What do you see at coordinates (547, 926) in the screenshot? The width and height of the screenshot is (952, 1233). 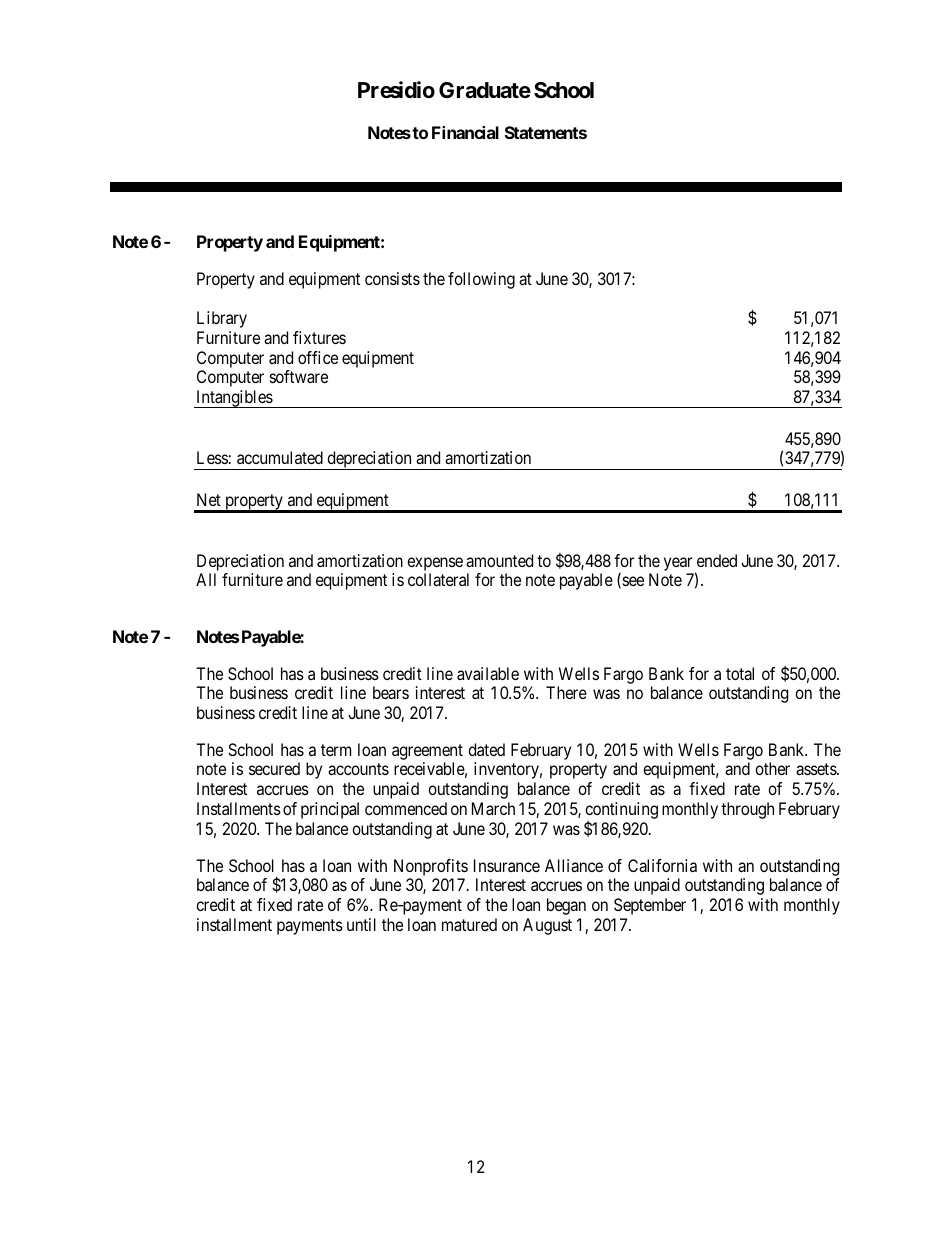 I see `August` at bounding box center [547, 926].
